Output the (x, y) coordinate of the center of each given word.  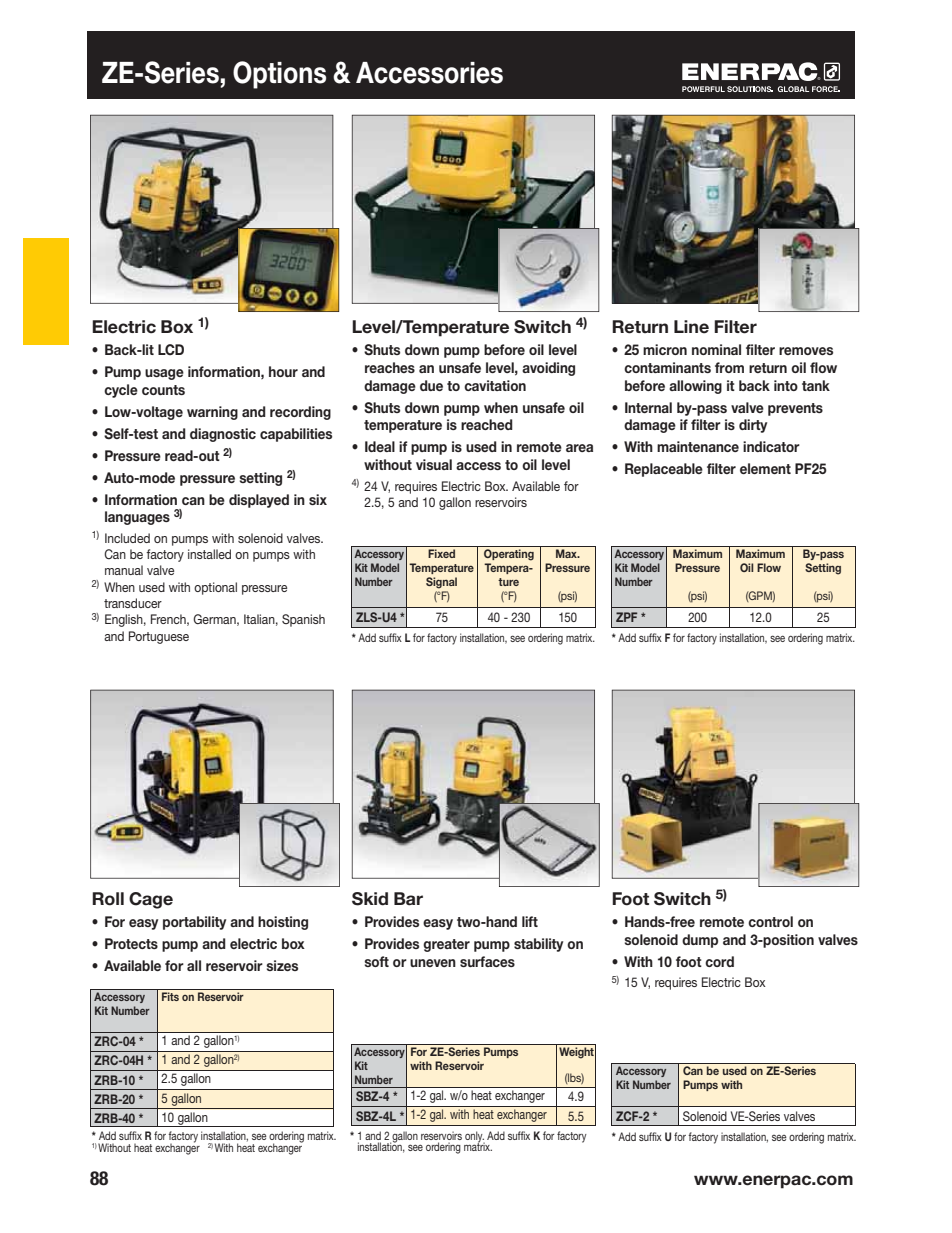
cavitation (495, 385)
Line (691, 327)
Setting (823, 569)
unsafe (460, 367)
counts (163, 390)
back (754, 385)
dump (700, 941)
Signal (441, 583)
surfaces (487, 961)
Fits (170, 996)
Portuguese (159, 637)
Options (279, 75)
